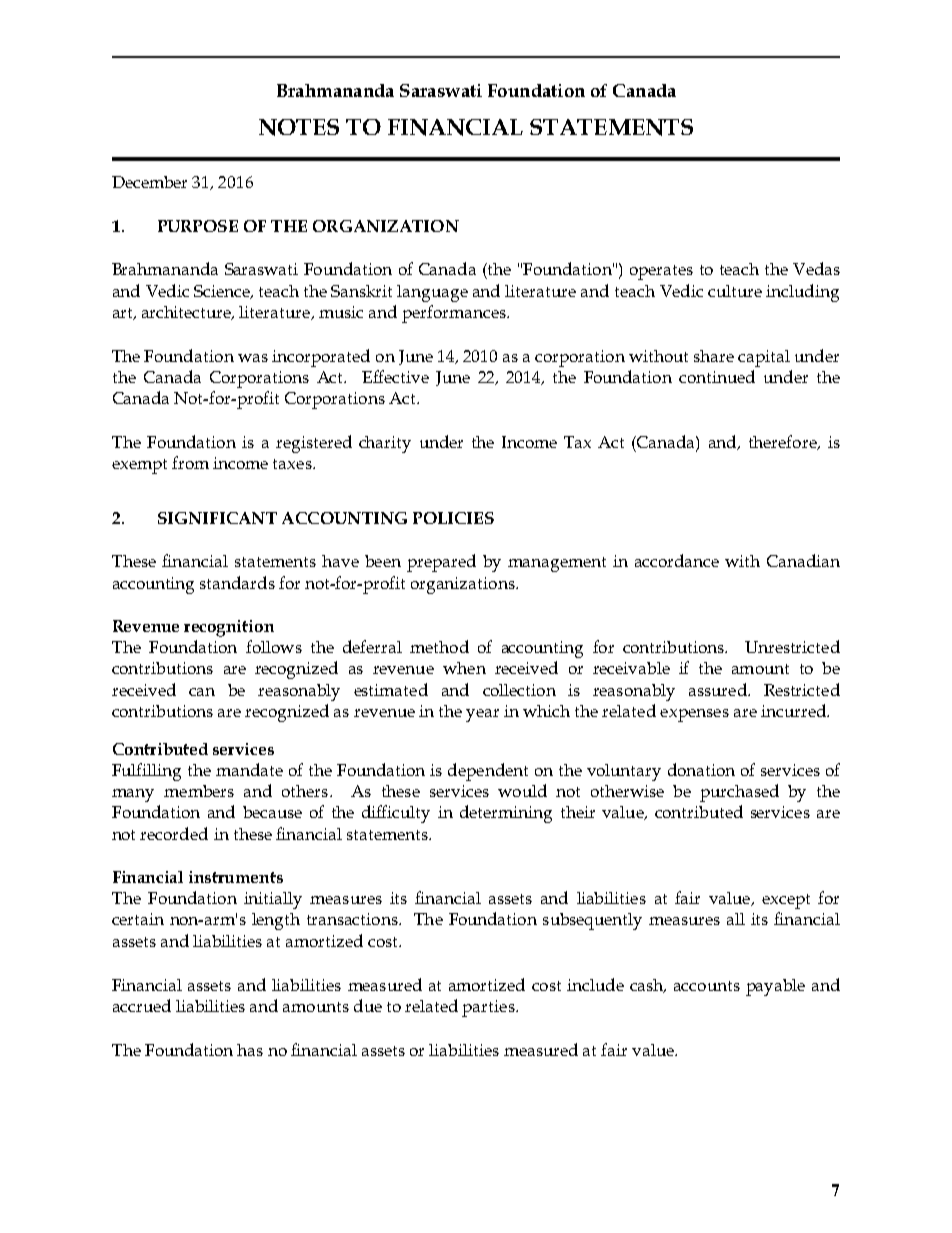  Describe the element at coordinates (489, 1008) in the image. I see `parties` at that location.
